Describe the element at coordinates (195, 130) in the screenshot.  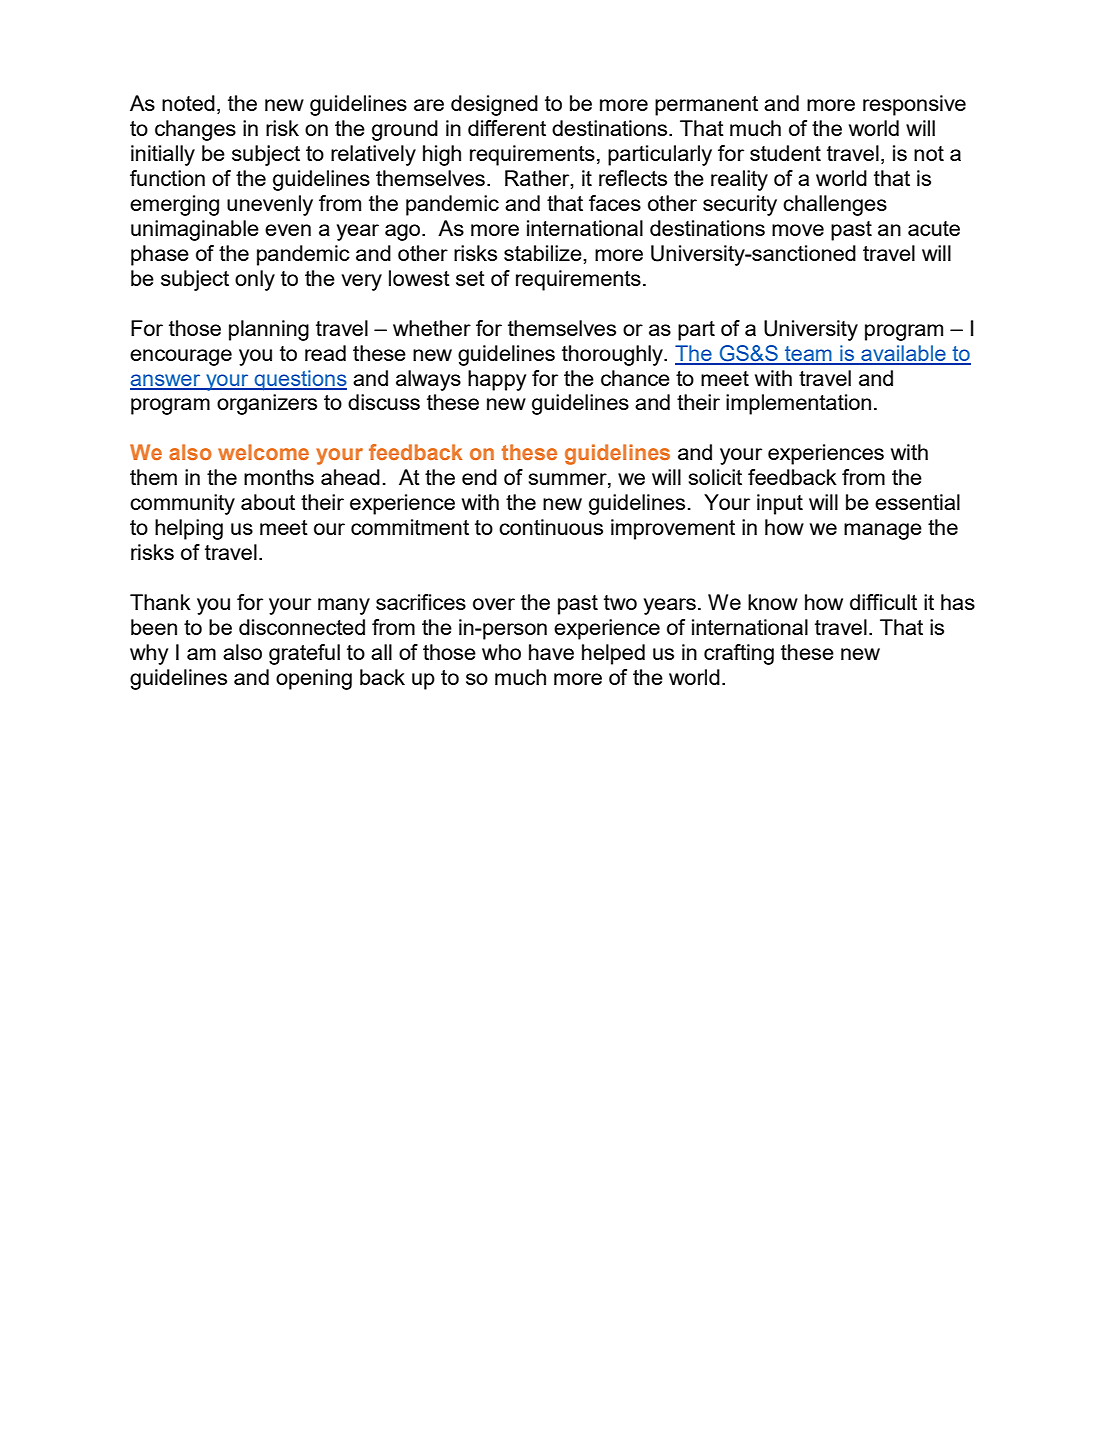
I see `changes` at that location.
